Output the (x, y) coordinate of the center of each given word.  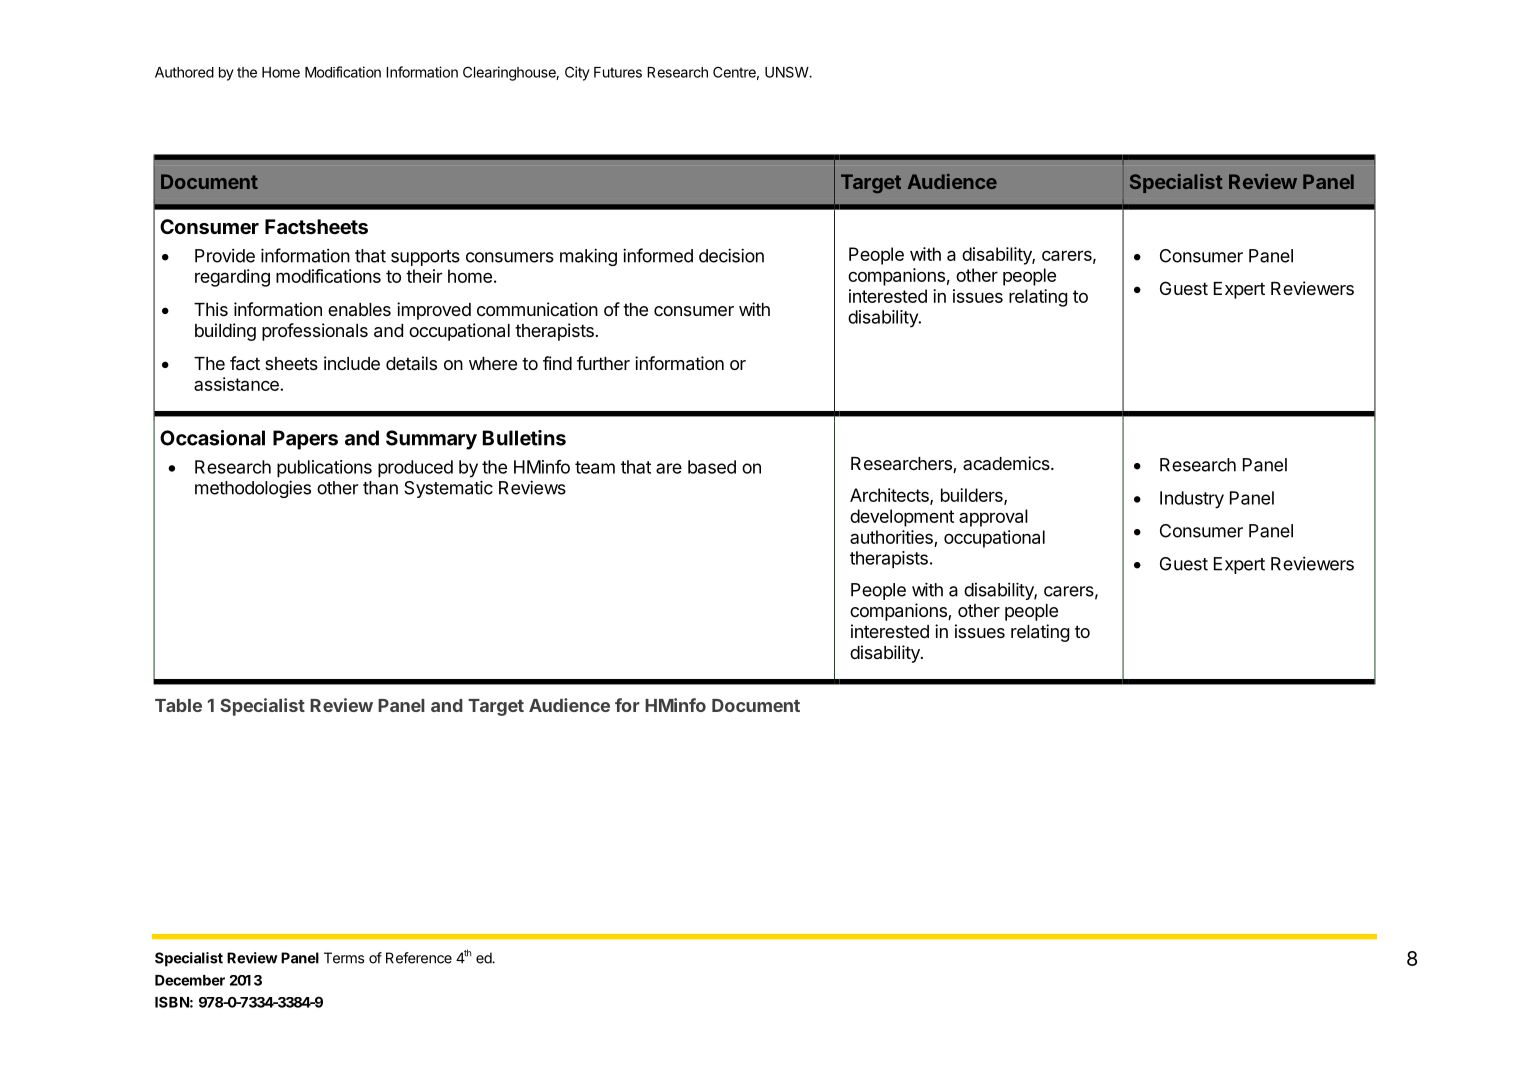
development (902, 518)
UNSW (787, 72)
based (712, 467)
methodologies (253, 489)
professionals (315, 332)
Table (178, 705)
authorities (891, 537)
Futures (618, 72)
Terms (344, 958)
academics (1006, 463)
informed (658, 255)
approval (993, 518)
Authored (184, 72)
